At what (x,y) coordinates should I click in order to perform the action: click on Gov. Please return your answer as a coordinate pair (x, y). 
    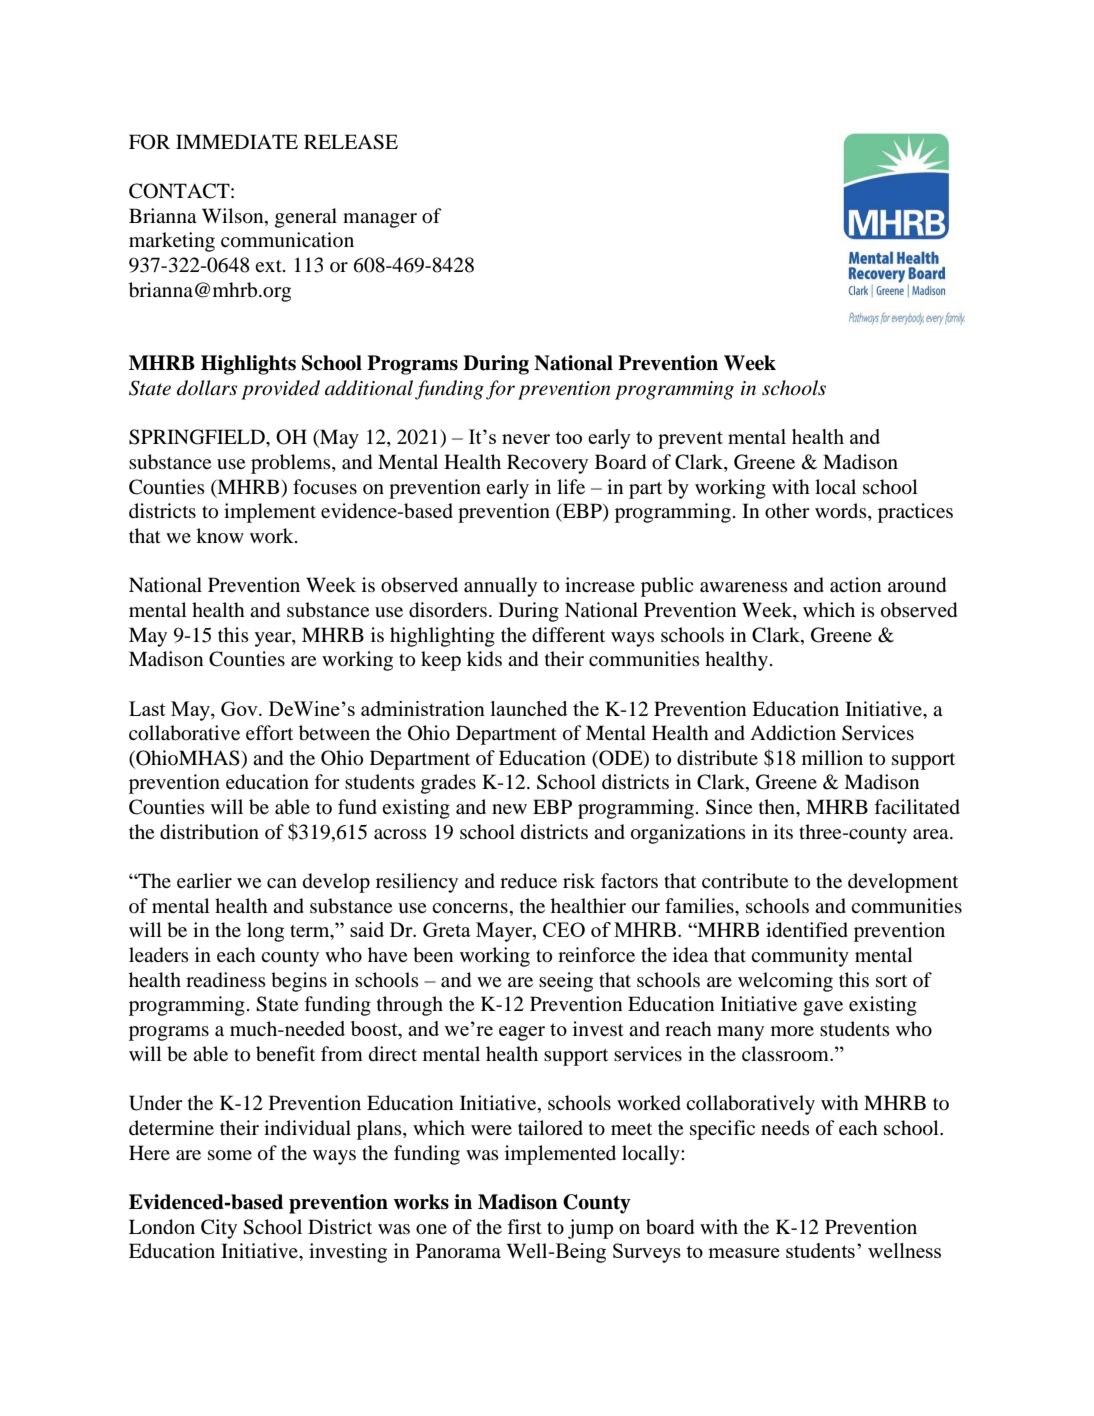
    Looking at the image, I should click on (240, 708).
